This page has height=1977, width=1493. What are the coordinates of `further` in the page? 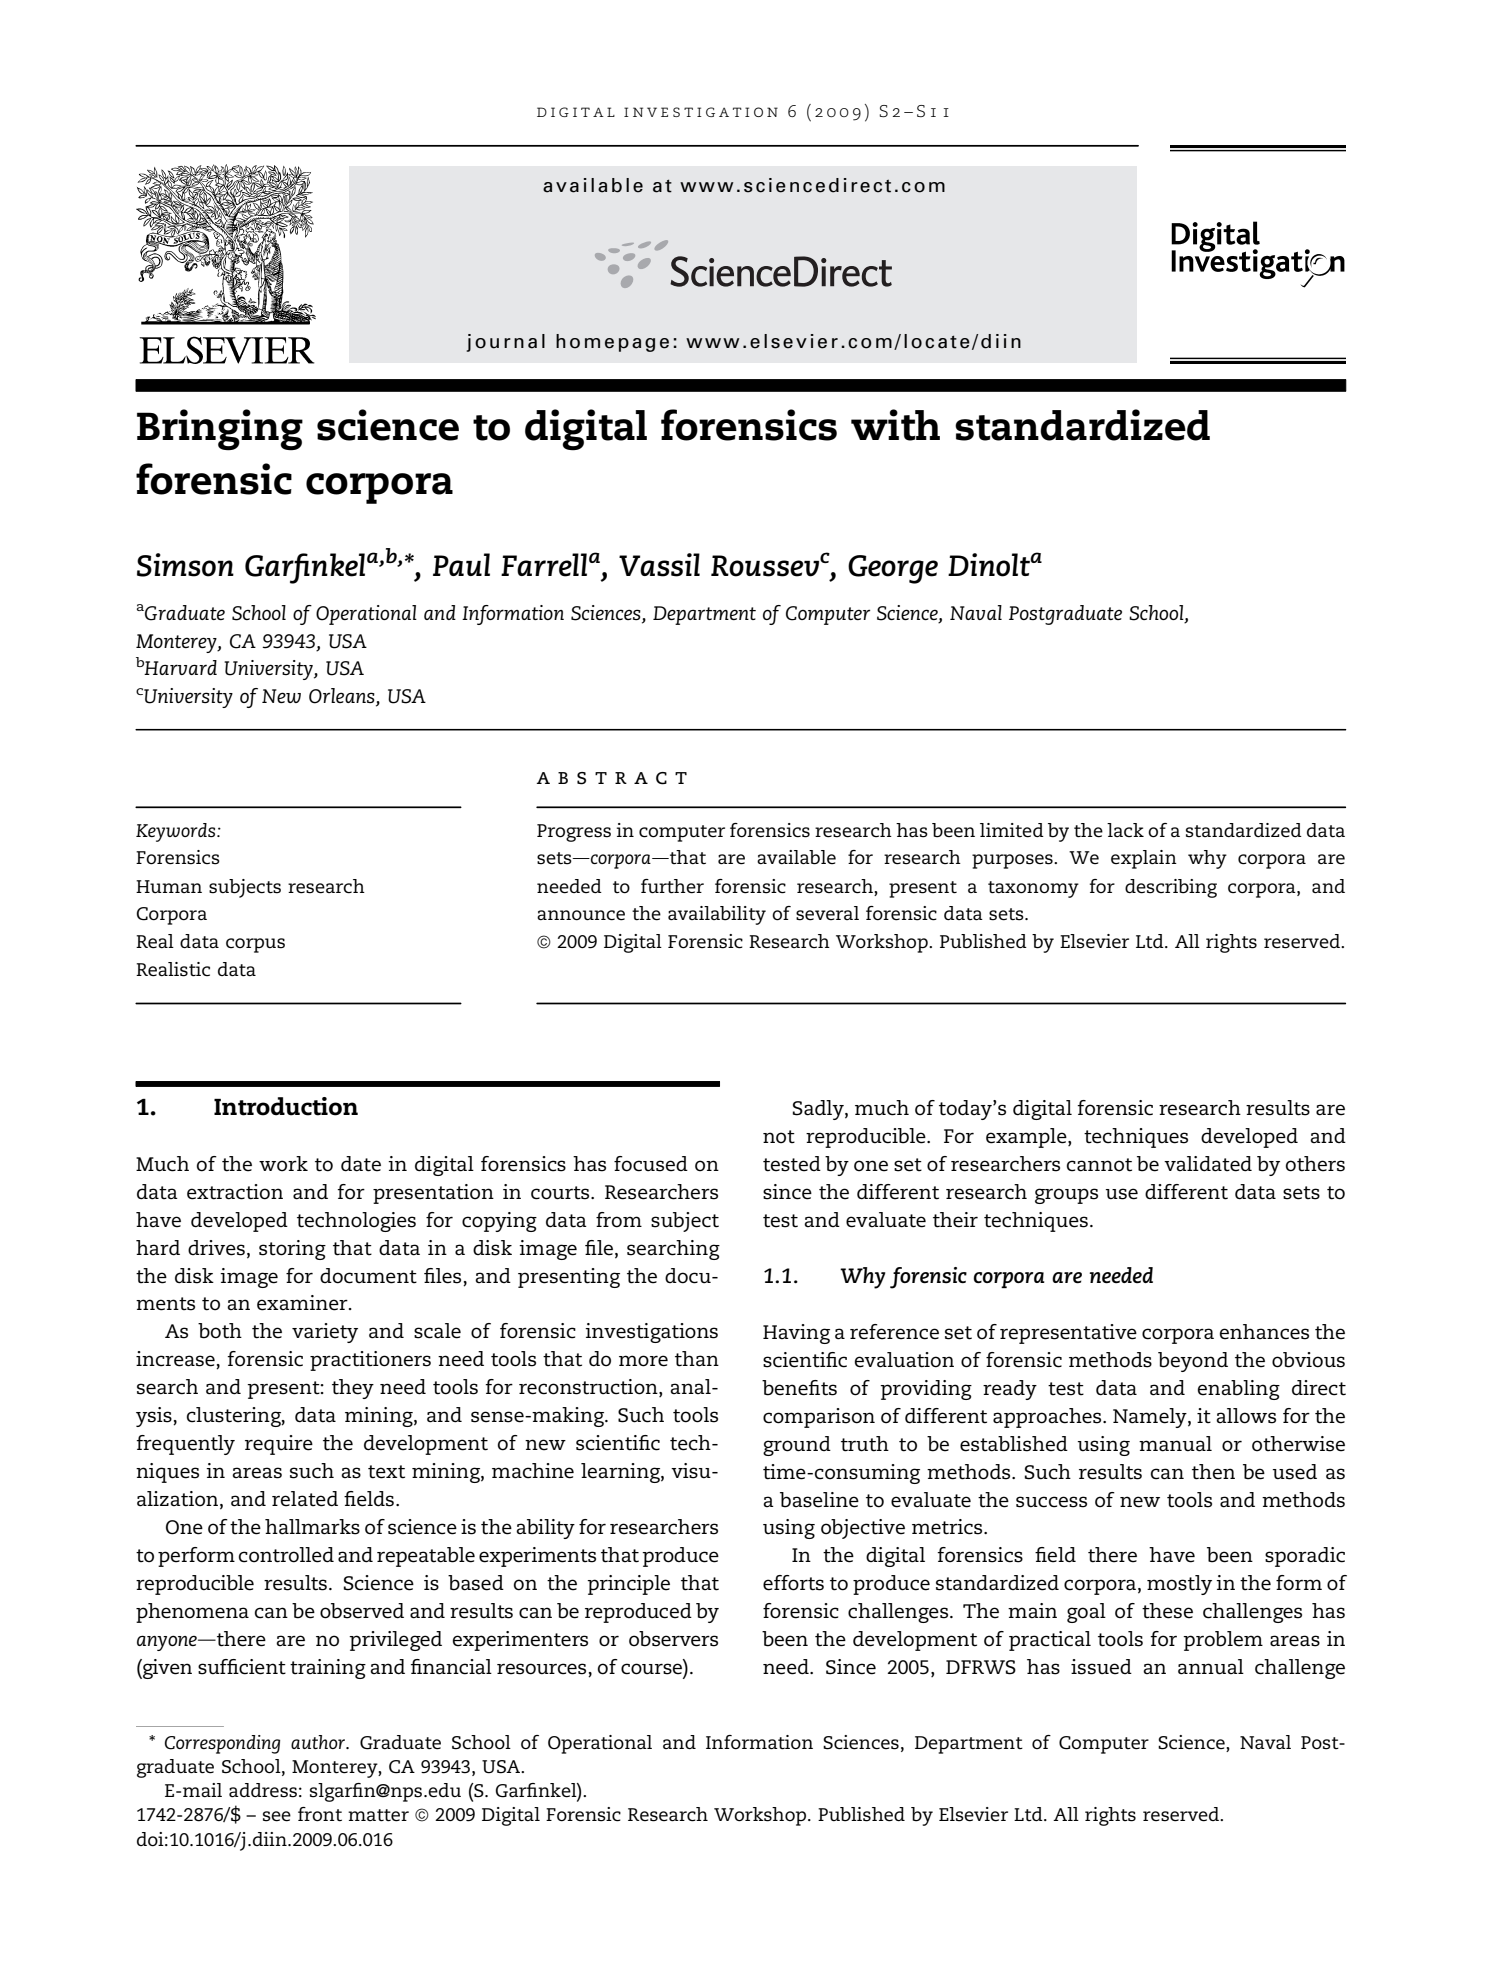 It's located at (672, 886).
